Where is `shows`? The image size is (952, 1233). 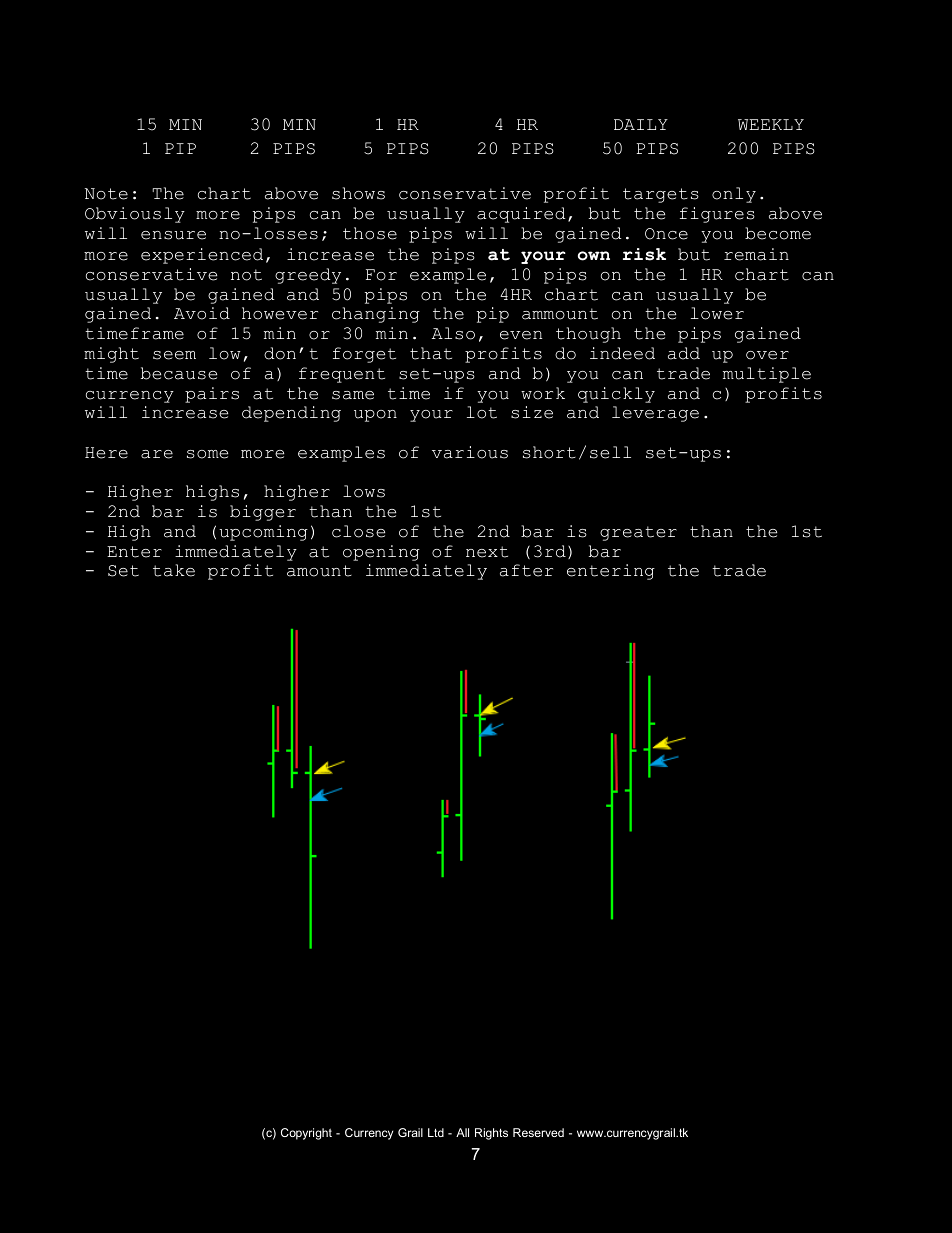
shows is located at coordinates (358, 193).
